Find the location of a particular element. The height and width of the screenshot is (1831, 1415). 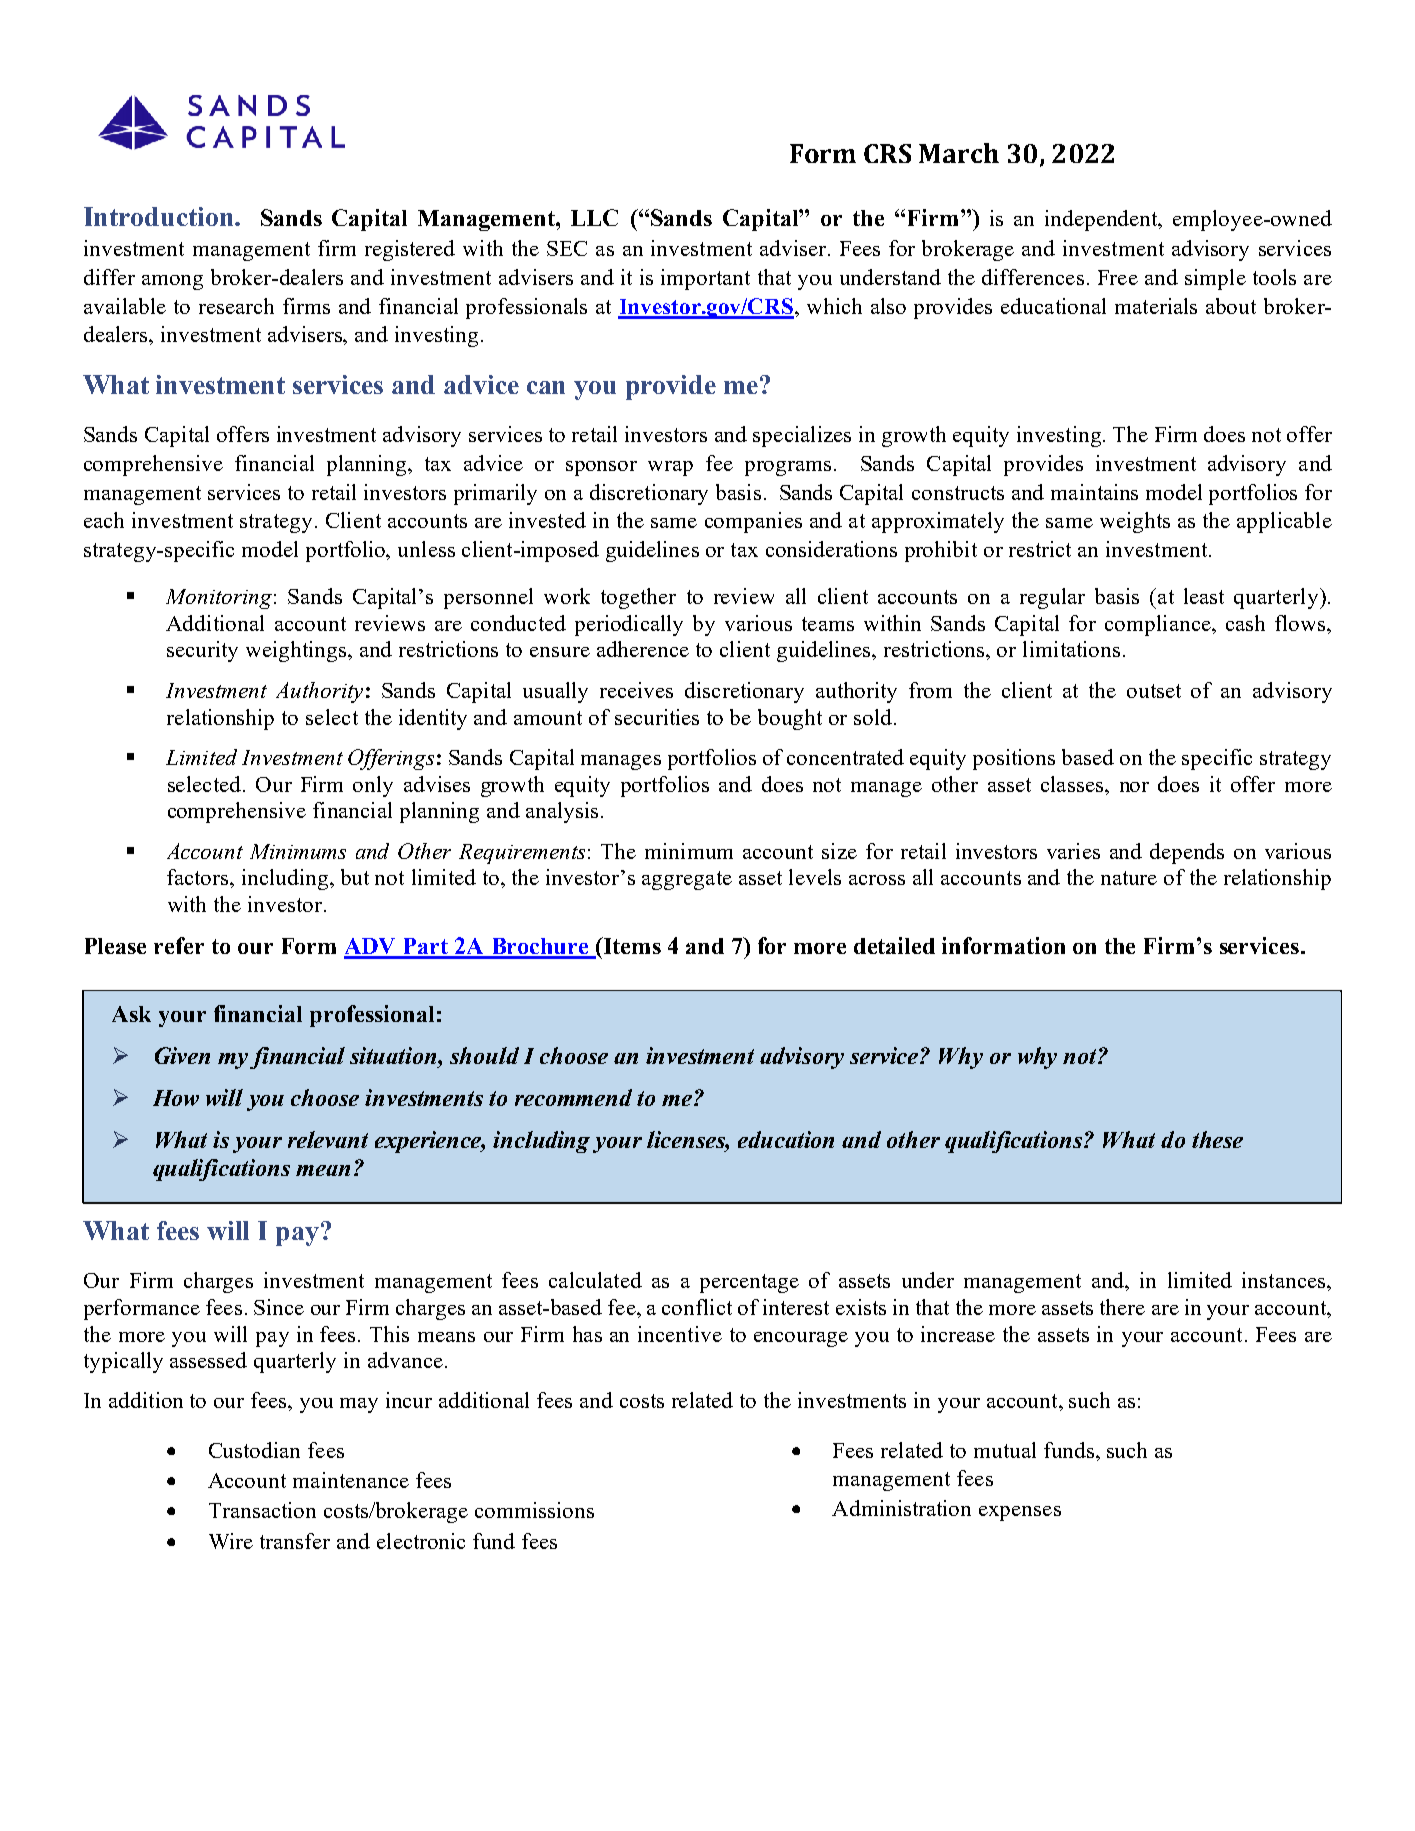

expenses is located at coordinates (1020, 1513).
